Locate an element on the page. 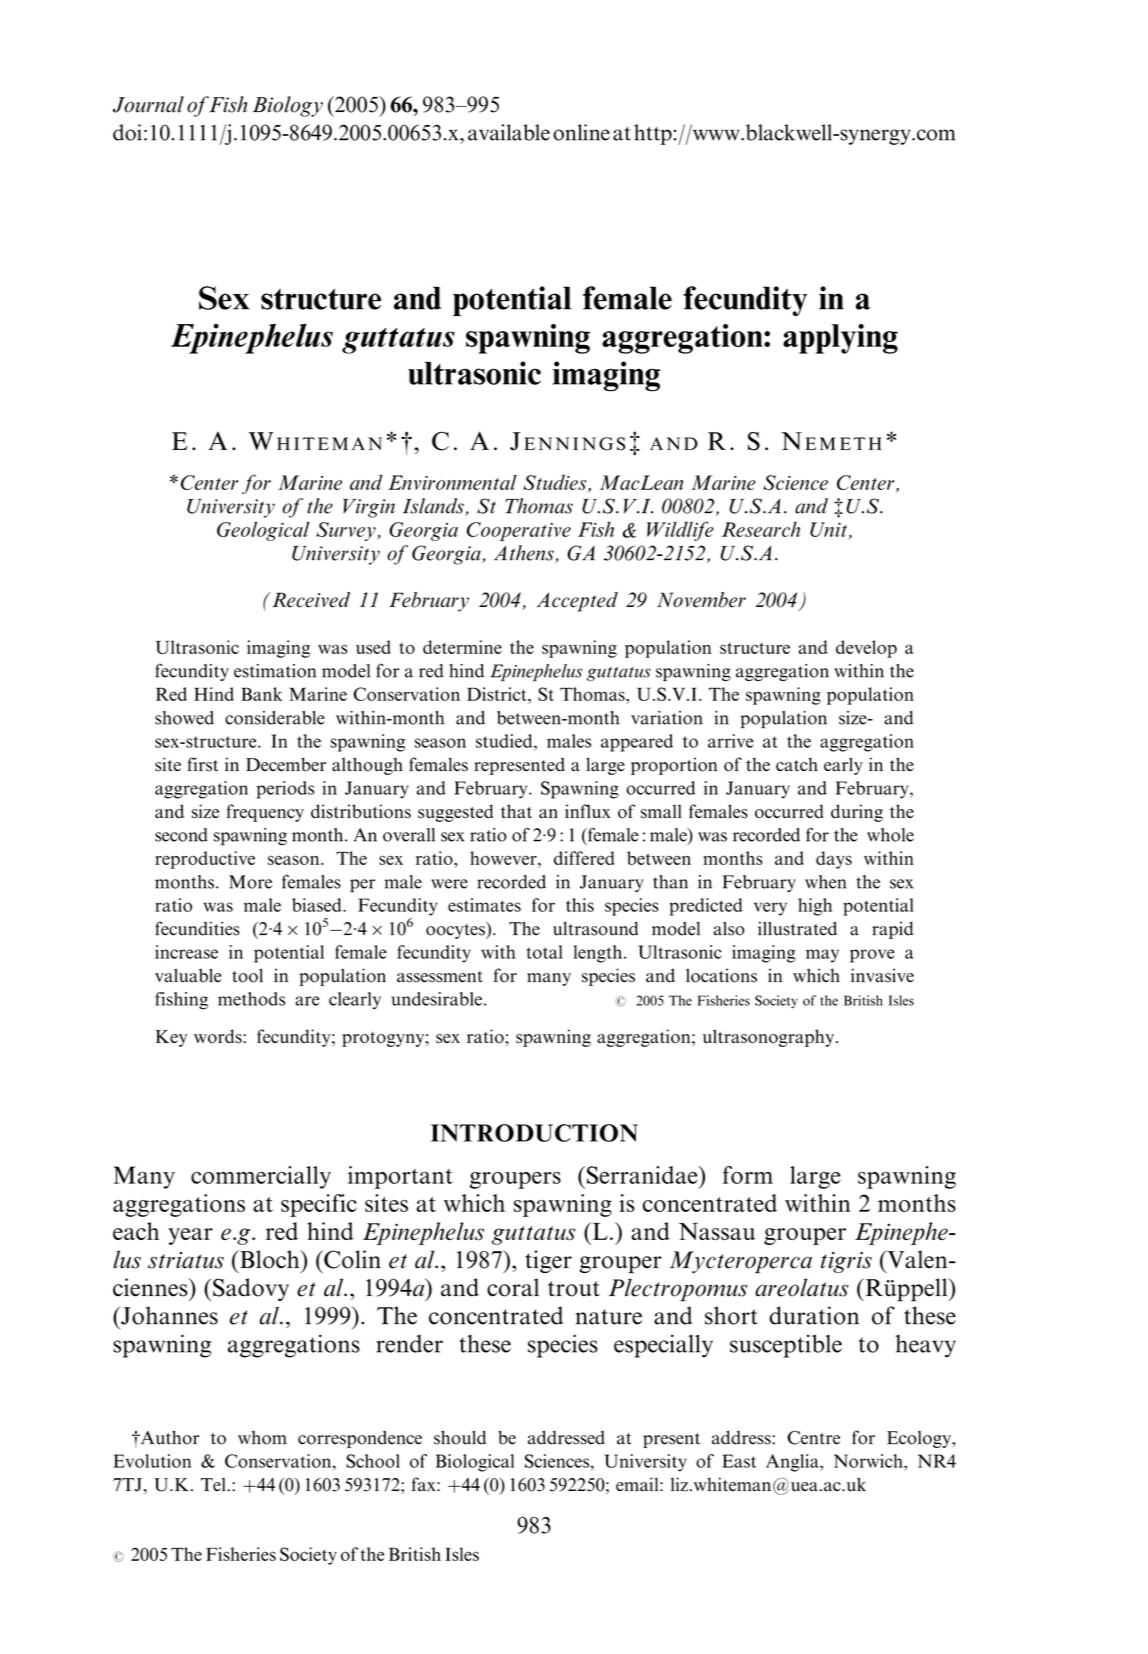 The height and width of the image is (1654, 1148). Athens is located at coordinates (525, 554).
